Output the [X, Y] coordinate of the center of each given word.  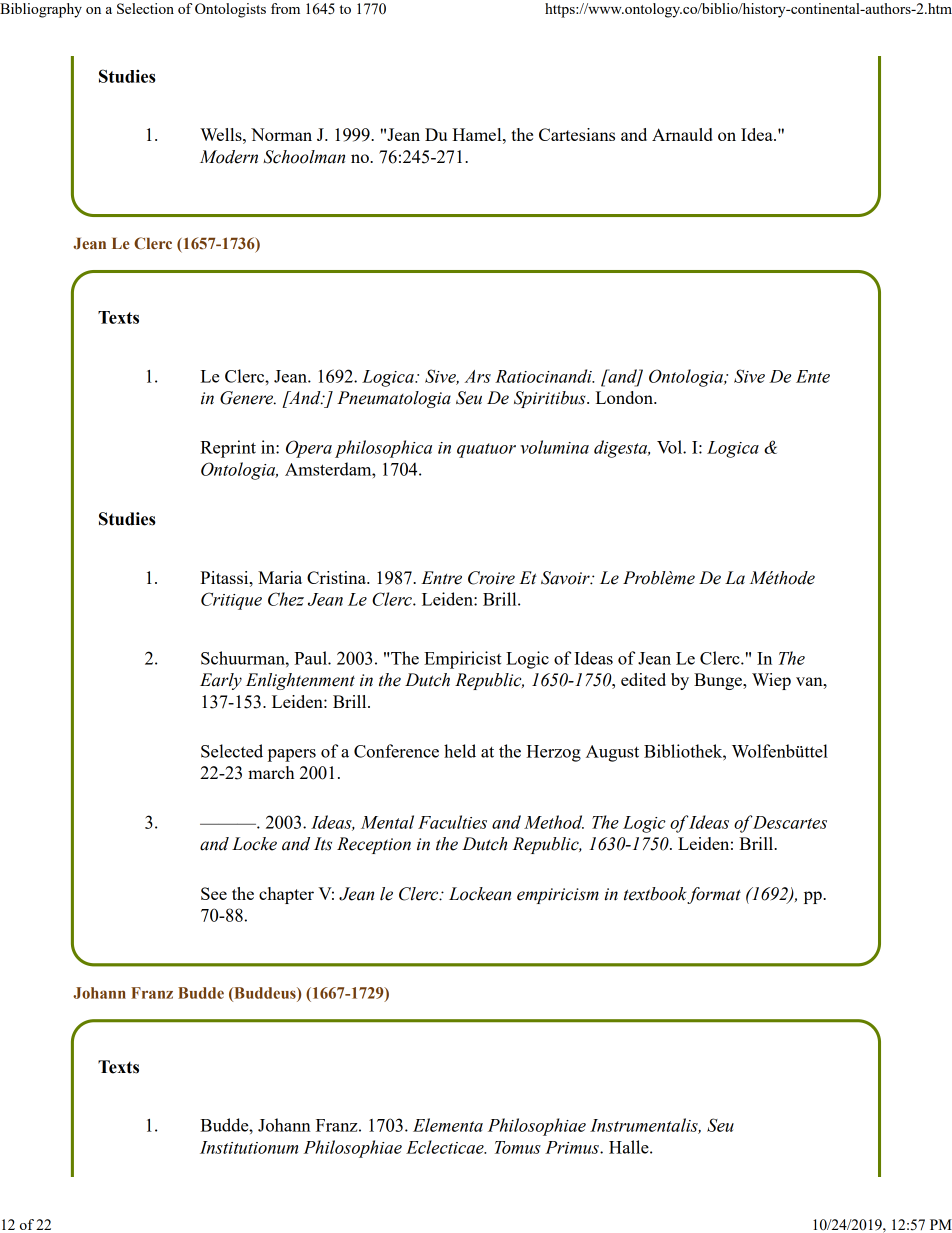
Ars [478, 376]
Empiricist [462, 660]
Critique [231, 601]
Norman [281, 134]
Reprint [228, 449]
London [625, 397]
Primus [573, 1147]
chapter [286, 895]
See [214, 893]
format [714, 895]
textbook [655, 894]
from [285, 8]
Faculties [452, 822]
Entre [441, 578]
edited [643, 679]
